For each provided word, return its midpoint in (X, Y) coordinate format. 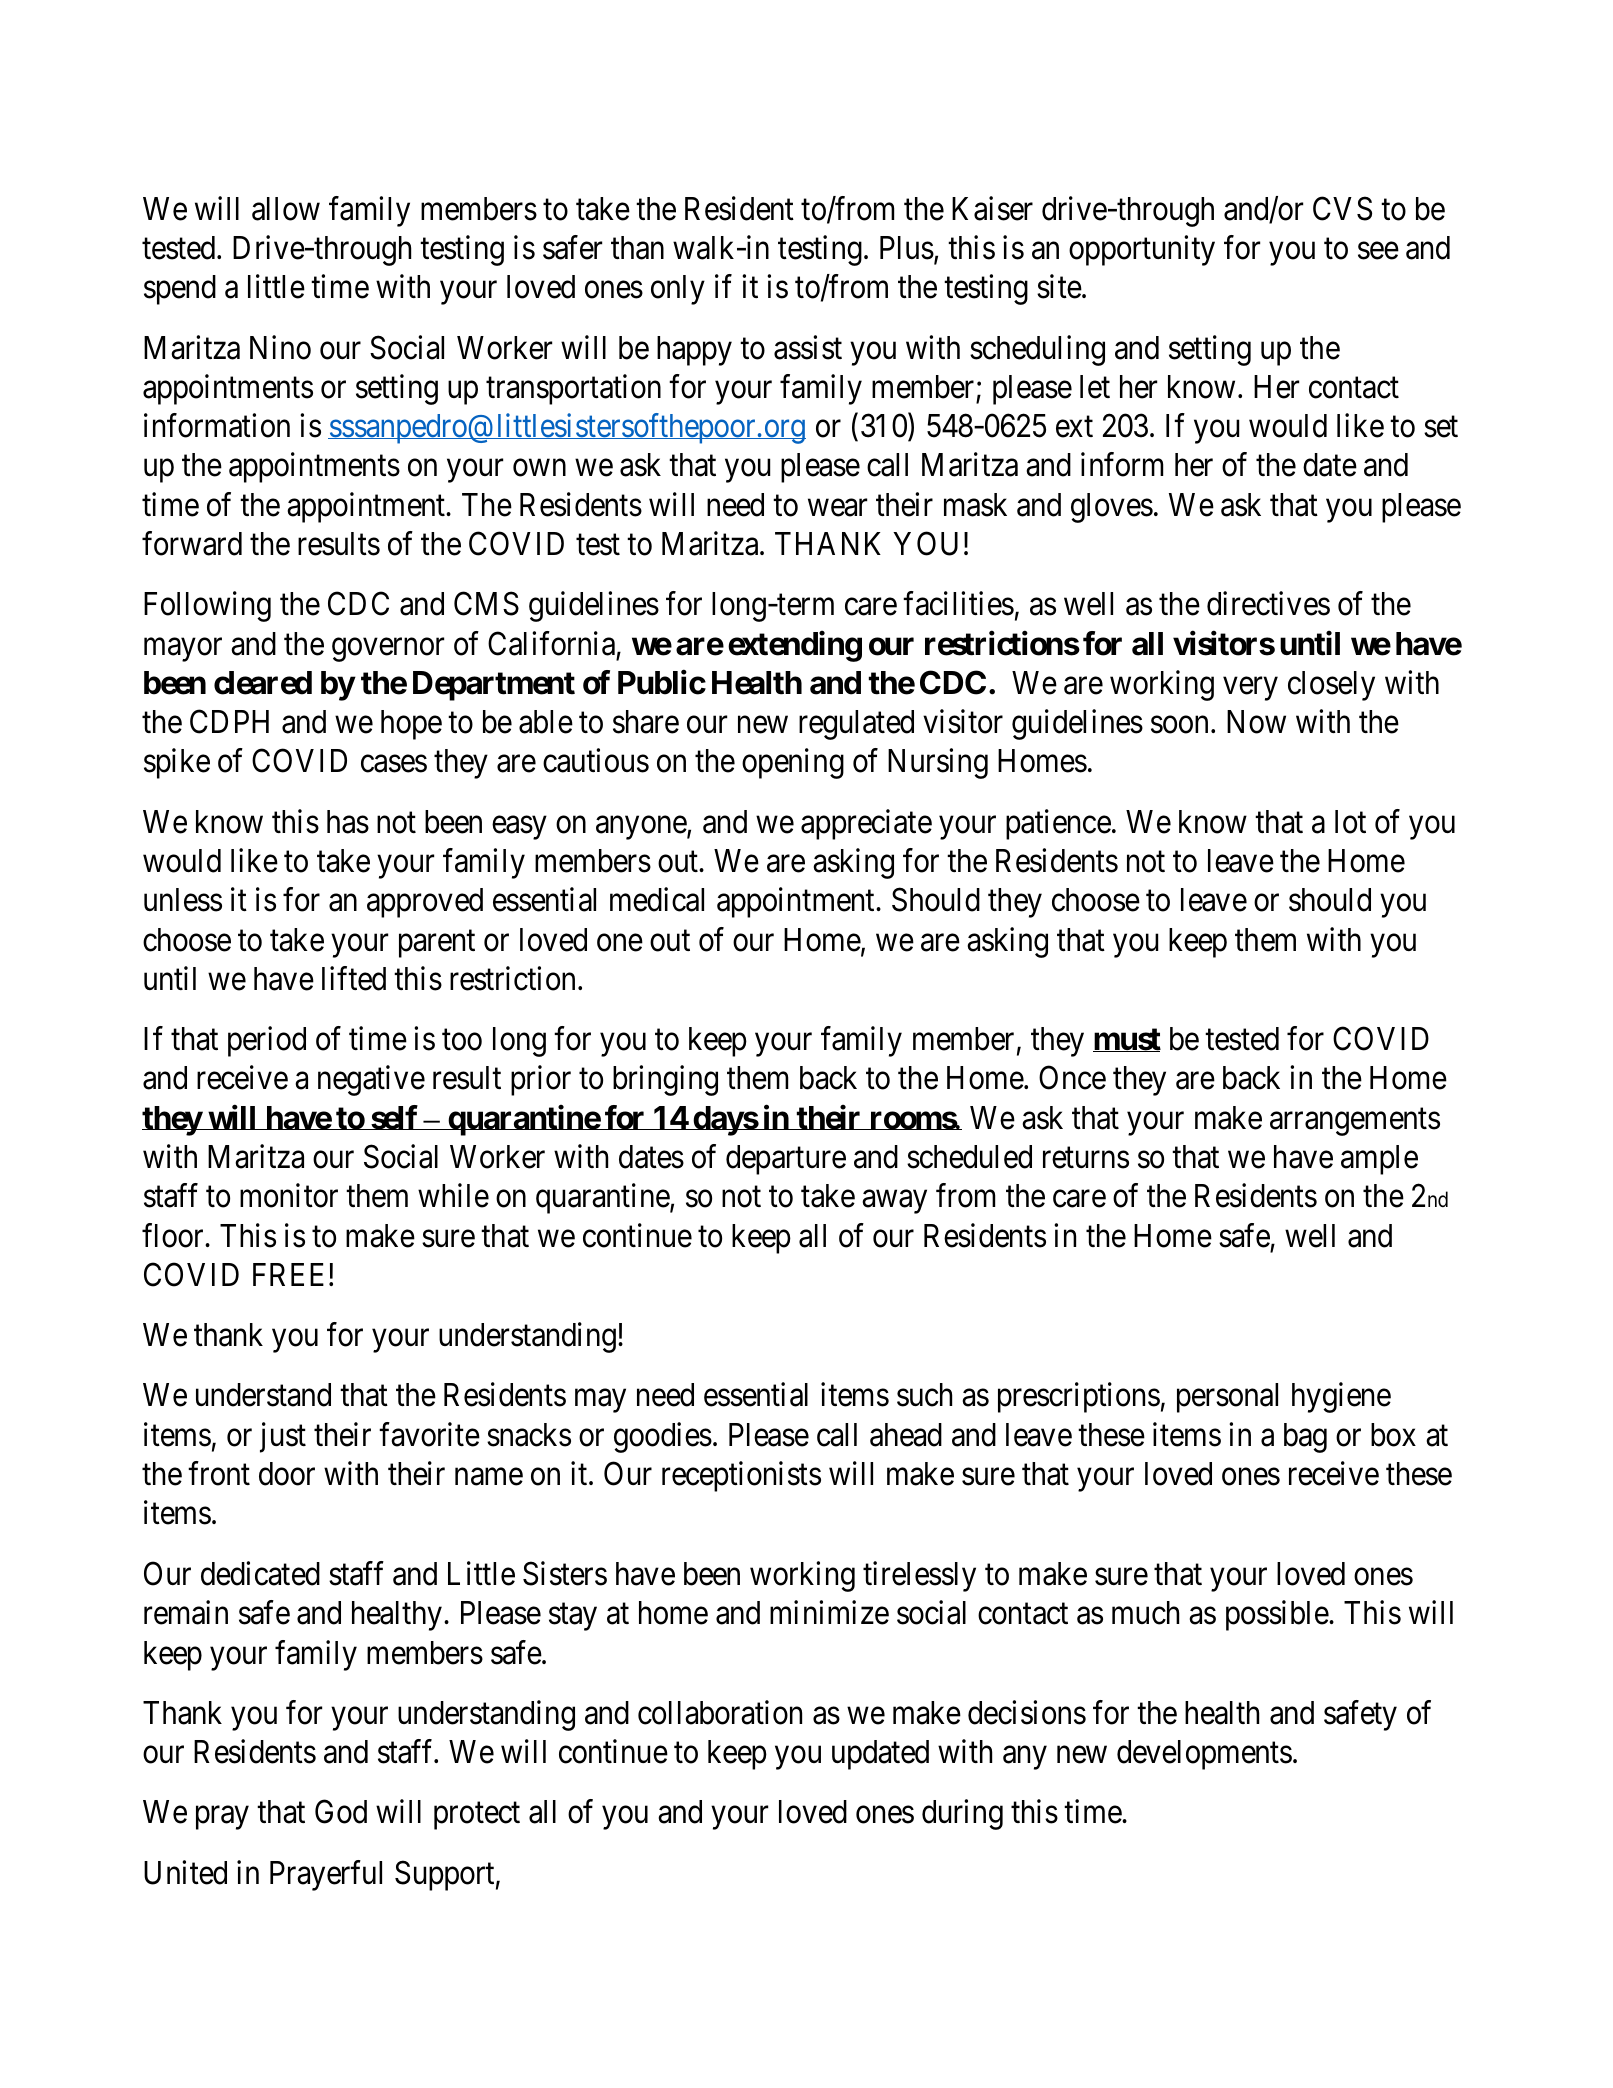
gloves (1112, 508)
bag (1305, 1438)
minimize (829, 1612)
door (287, 1474)
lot (1350, 822)
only (678, 290)
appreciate (866, 824)
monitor (289, 1196)
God (341, 1812)
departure (786, 1160)
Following (207, 607)
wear (837, 508)
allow (286, 209)
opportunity (1142, 251)
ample (1379, 1160)
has (348, 822)
